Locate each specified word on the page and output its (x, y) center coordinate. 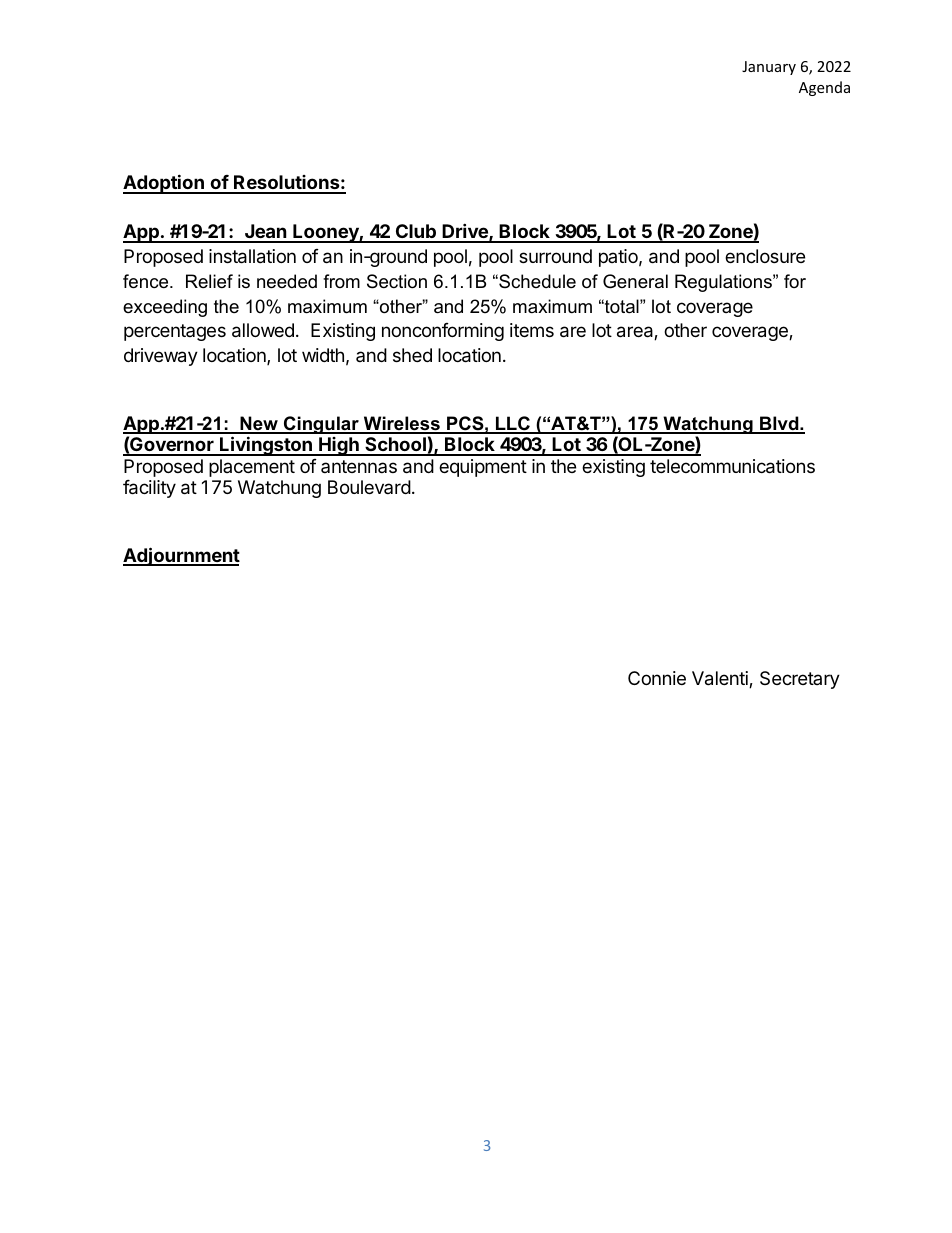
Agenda (824, 88)
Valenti (721, 679)
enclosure (765, 256)
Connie (657, 678)
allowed (263, 330)
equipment (483, 468)
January (769, 68)
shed (412, 355)
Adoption (164, 184)
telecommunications (732, 466)
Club (415, 233)
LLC (512, 424)
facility (149, 489)
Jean (266, 233)
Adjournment (181, 556)
